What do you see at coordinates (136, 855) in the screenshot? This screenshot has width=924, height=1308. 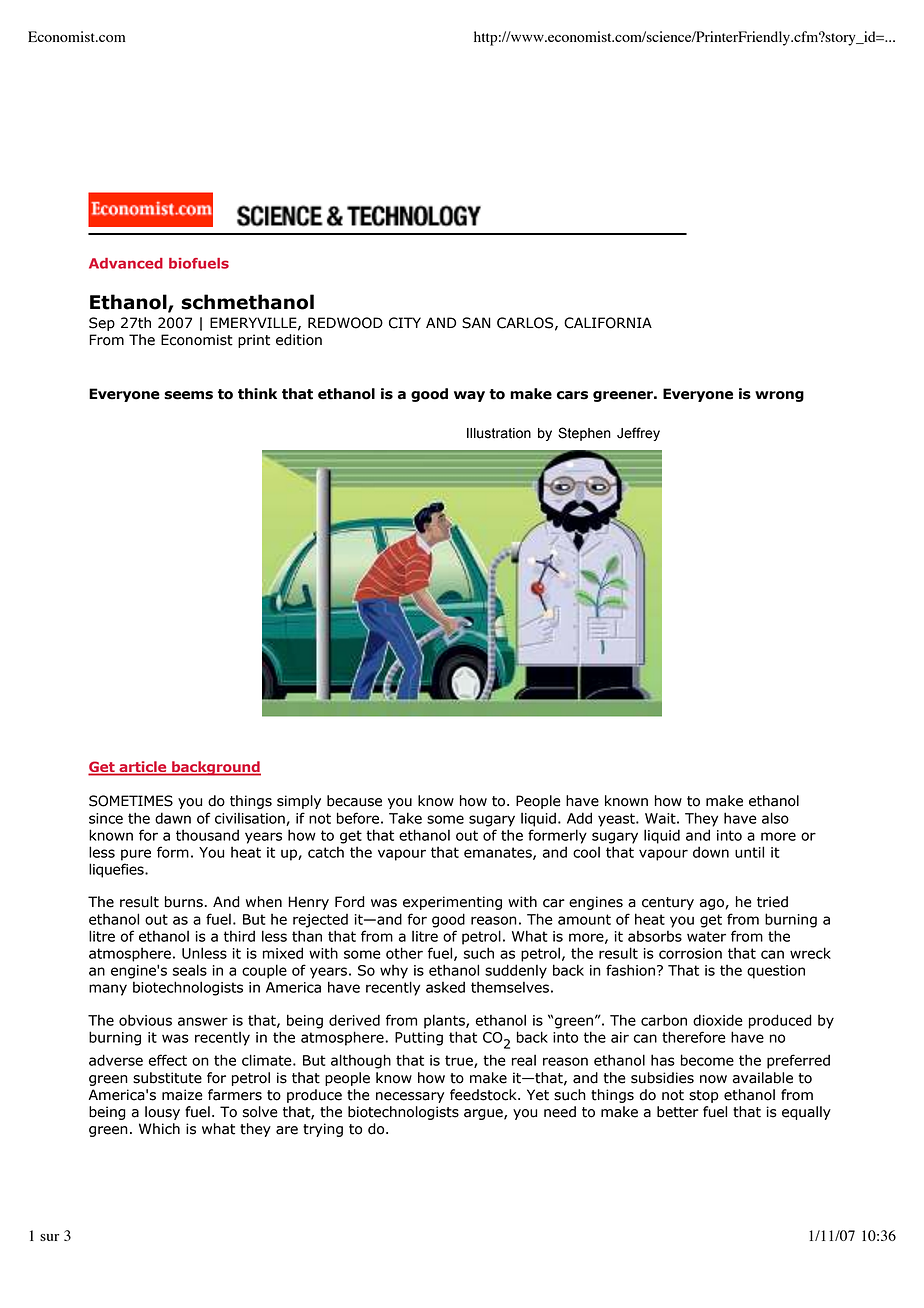 I see `pure` at bounding box center [136, 855].
